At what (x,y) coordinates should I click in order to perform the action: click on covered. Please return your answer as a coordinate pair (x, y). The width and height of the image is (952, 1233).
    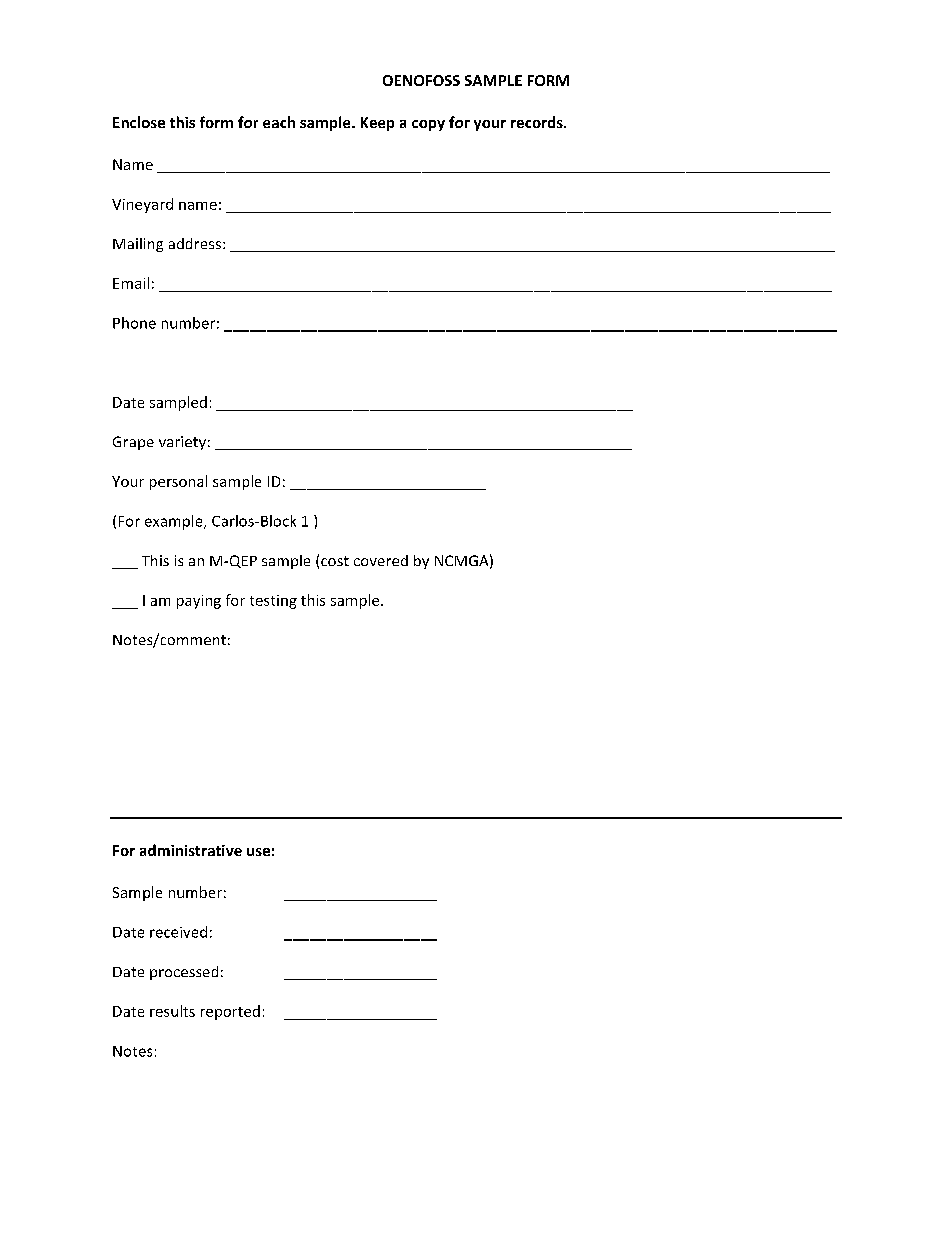
    Looking at the image, I should click on (381, 560).
